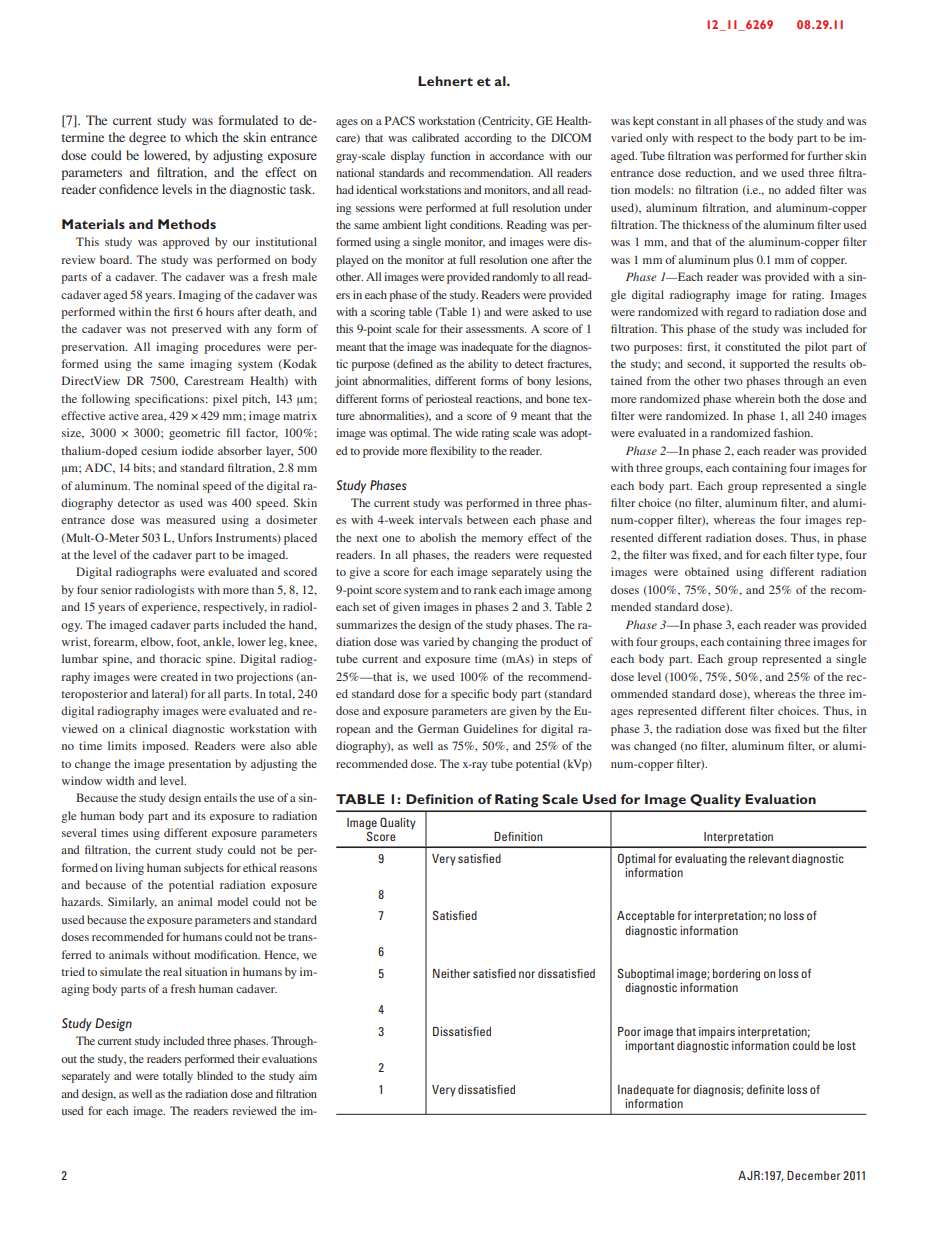 Image resolution: width=952 pixels, height=1237 pixels. I want to click on changing, so click(495, 643).
